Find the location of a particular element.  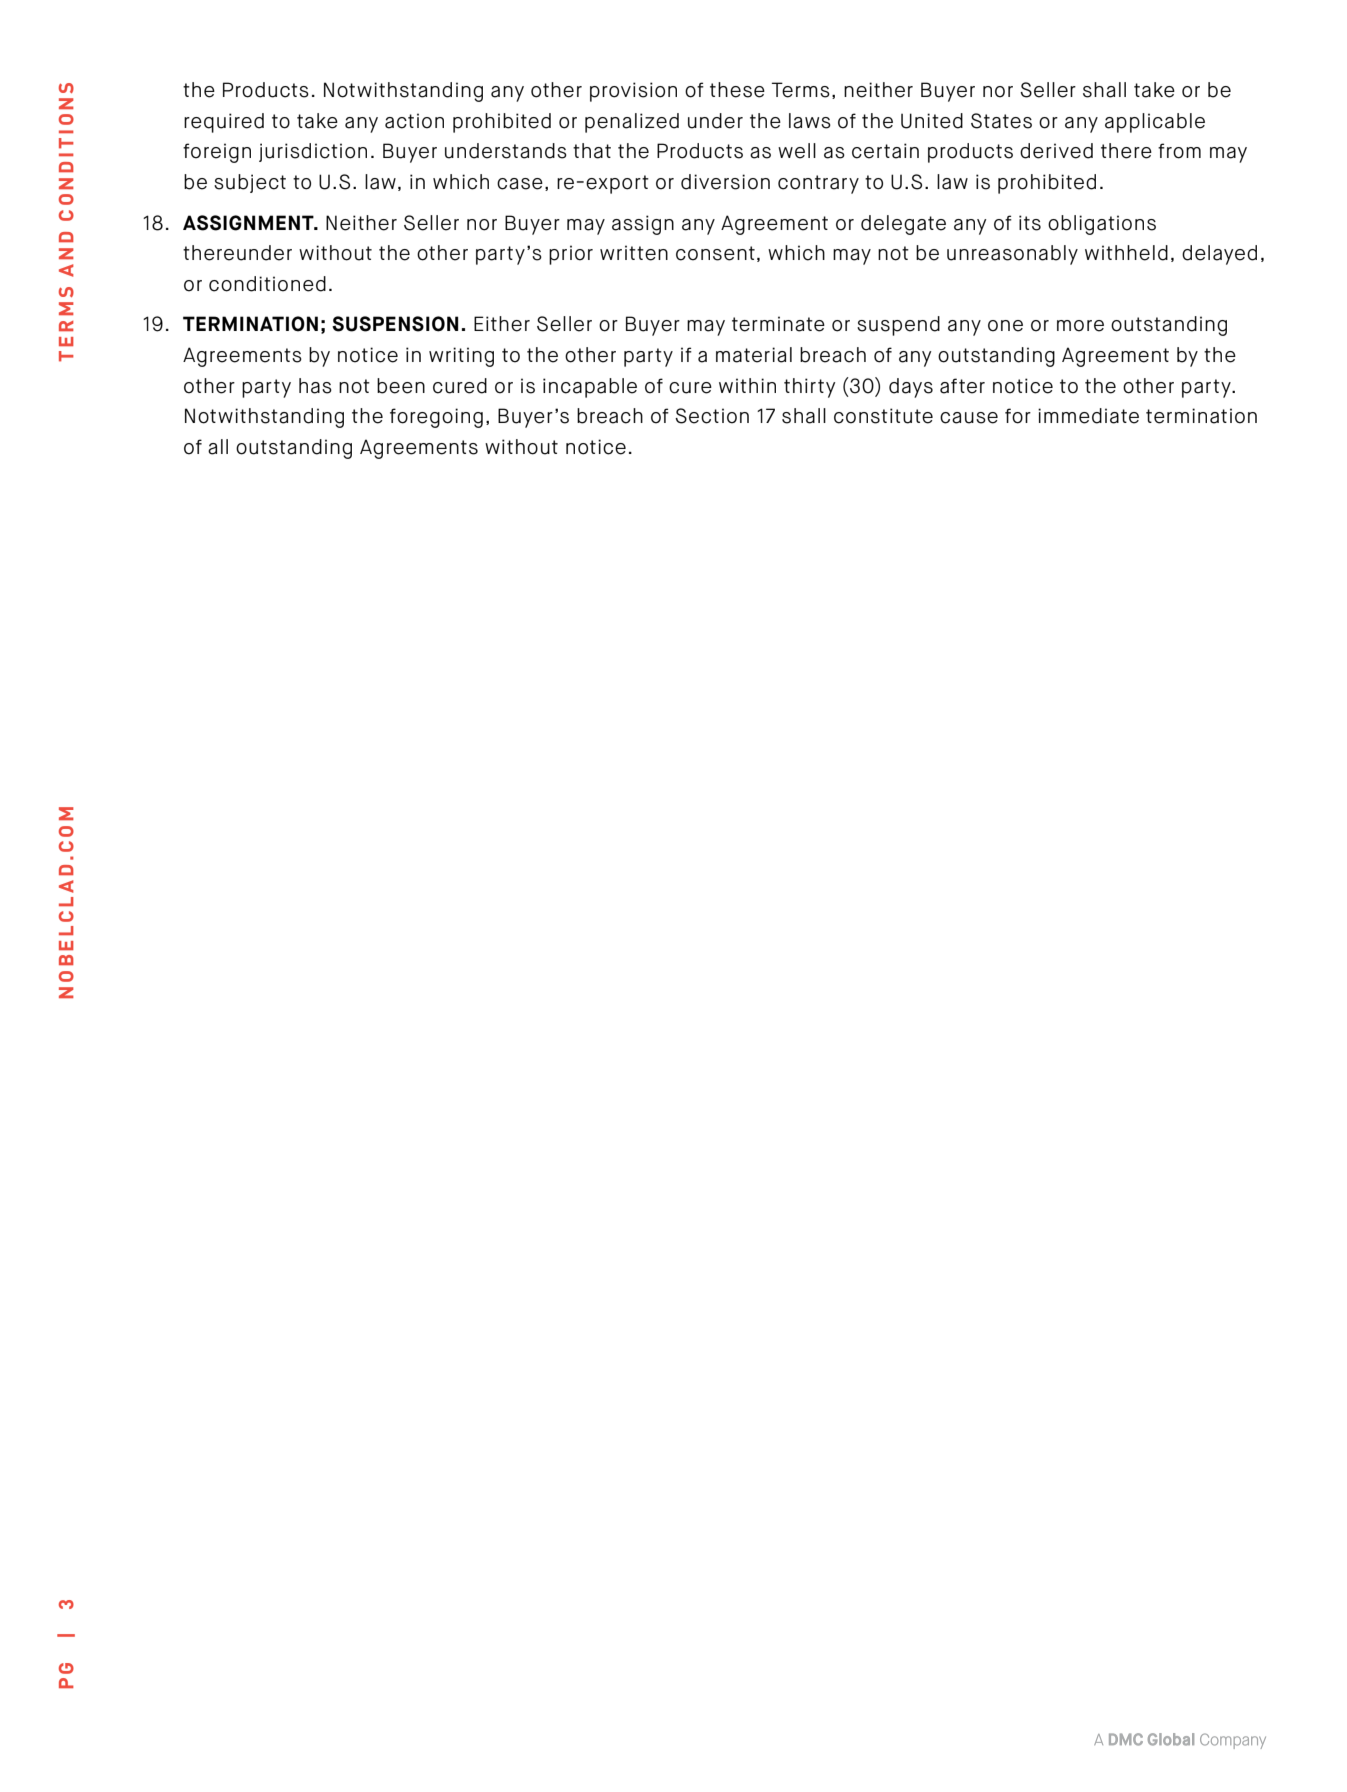

withheld is located at coordinates (1126, 253).
